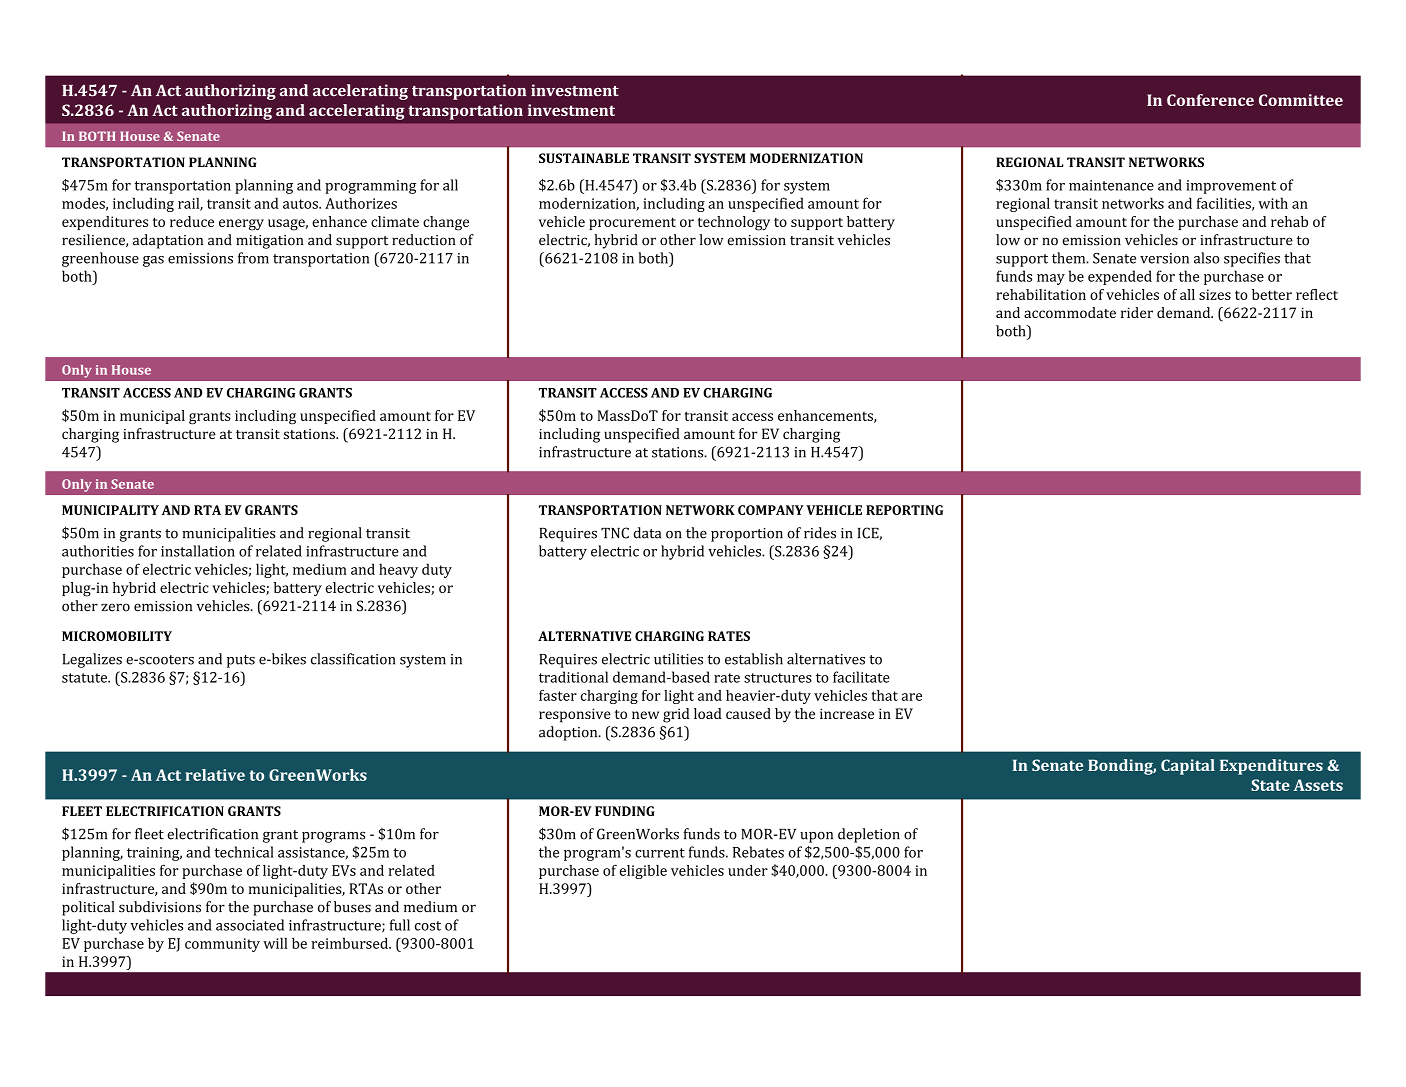  I want to click on relative, so click(215, 775).
